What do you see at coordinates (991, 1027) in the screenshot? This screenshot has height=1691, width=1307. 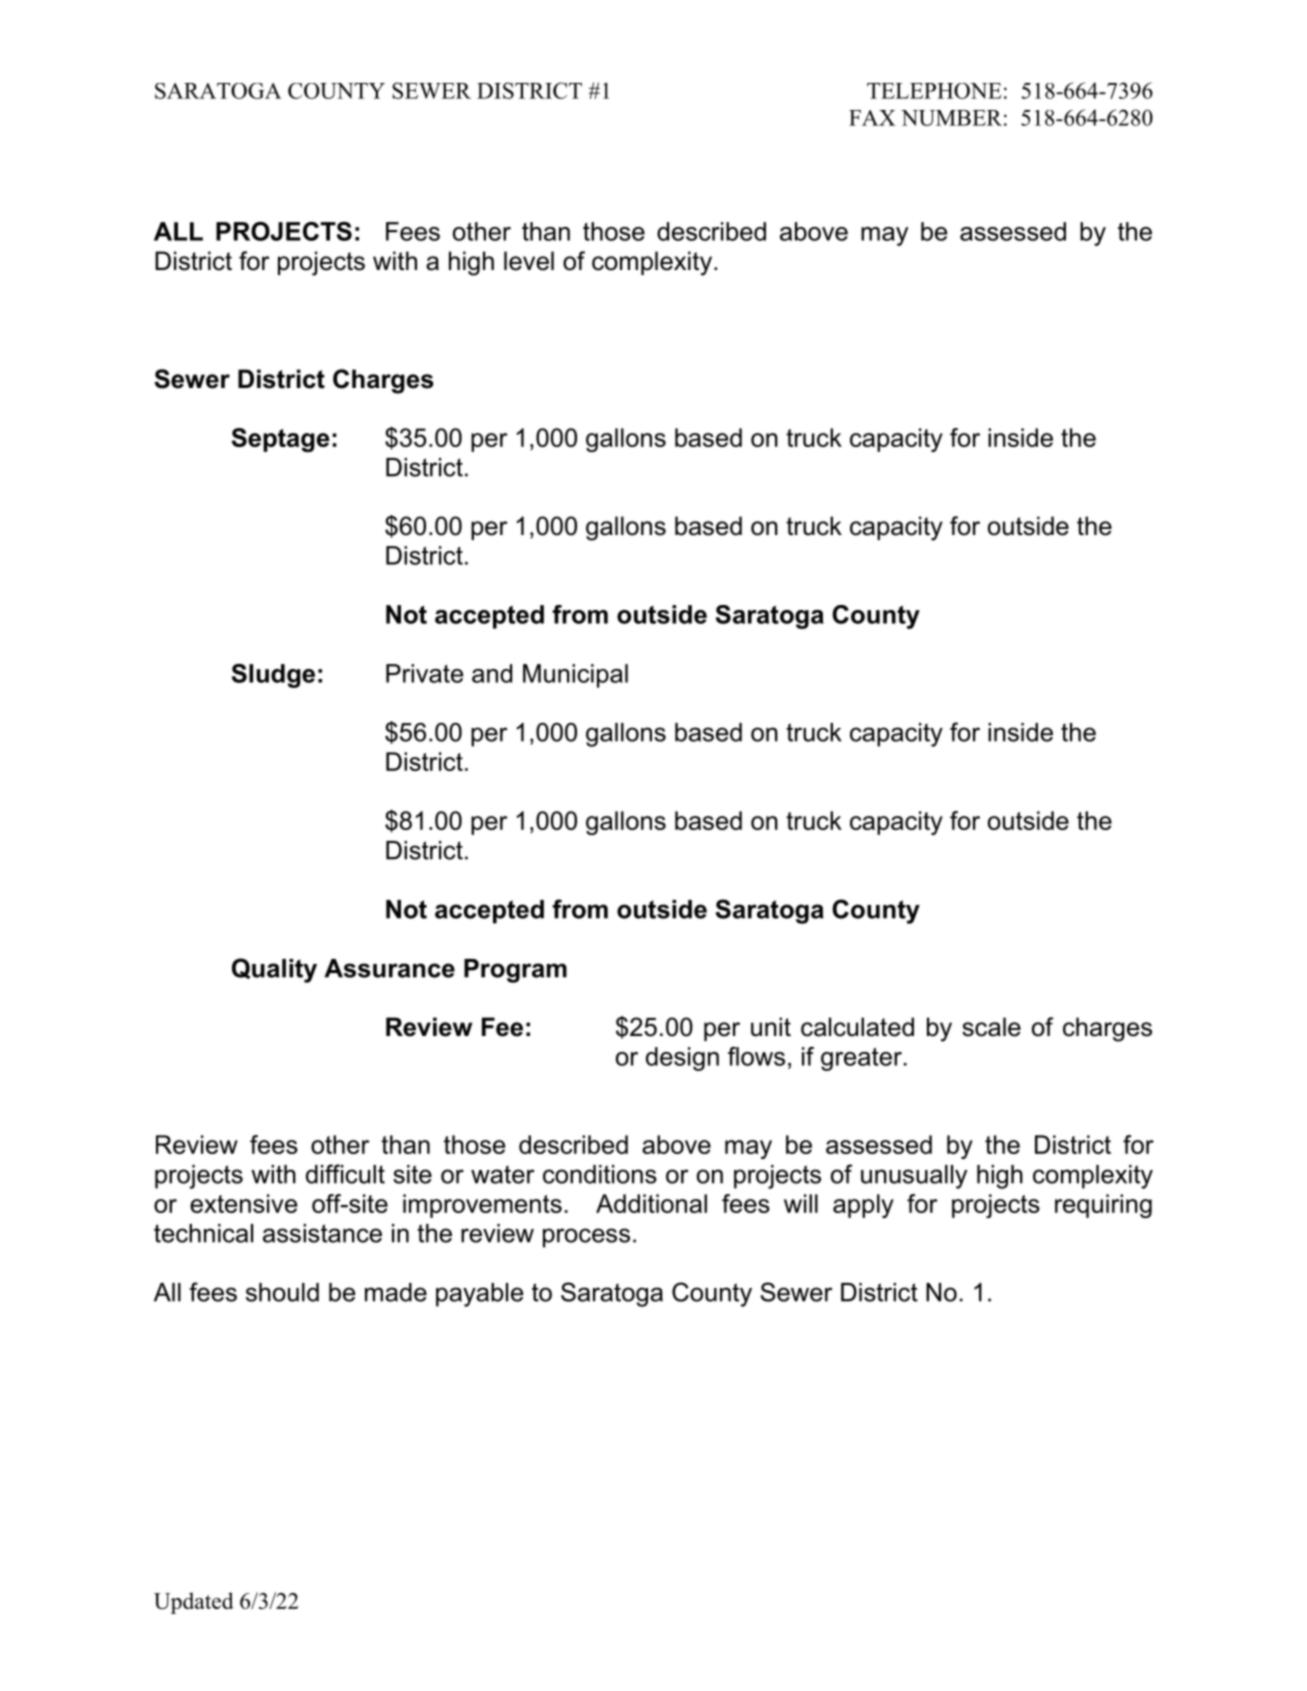 I see `scale` at bounding box center [991, 1027].
